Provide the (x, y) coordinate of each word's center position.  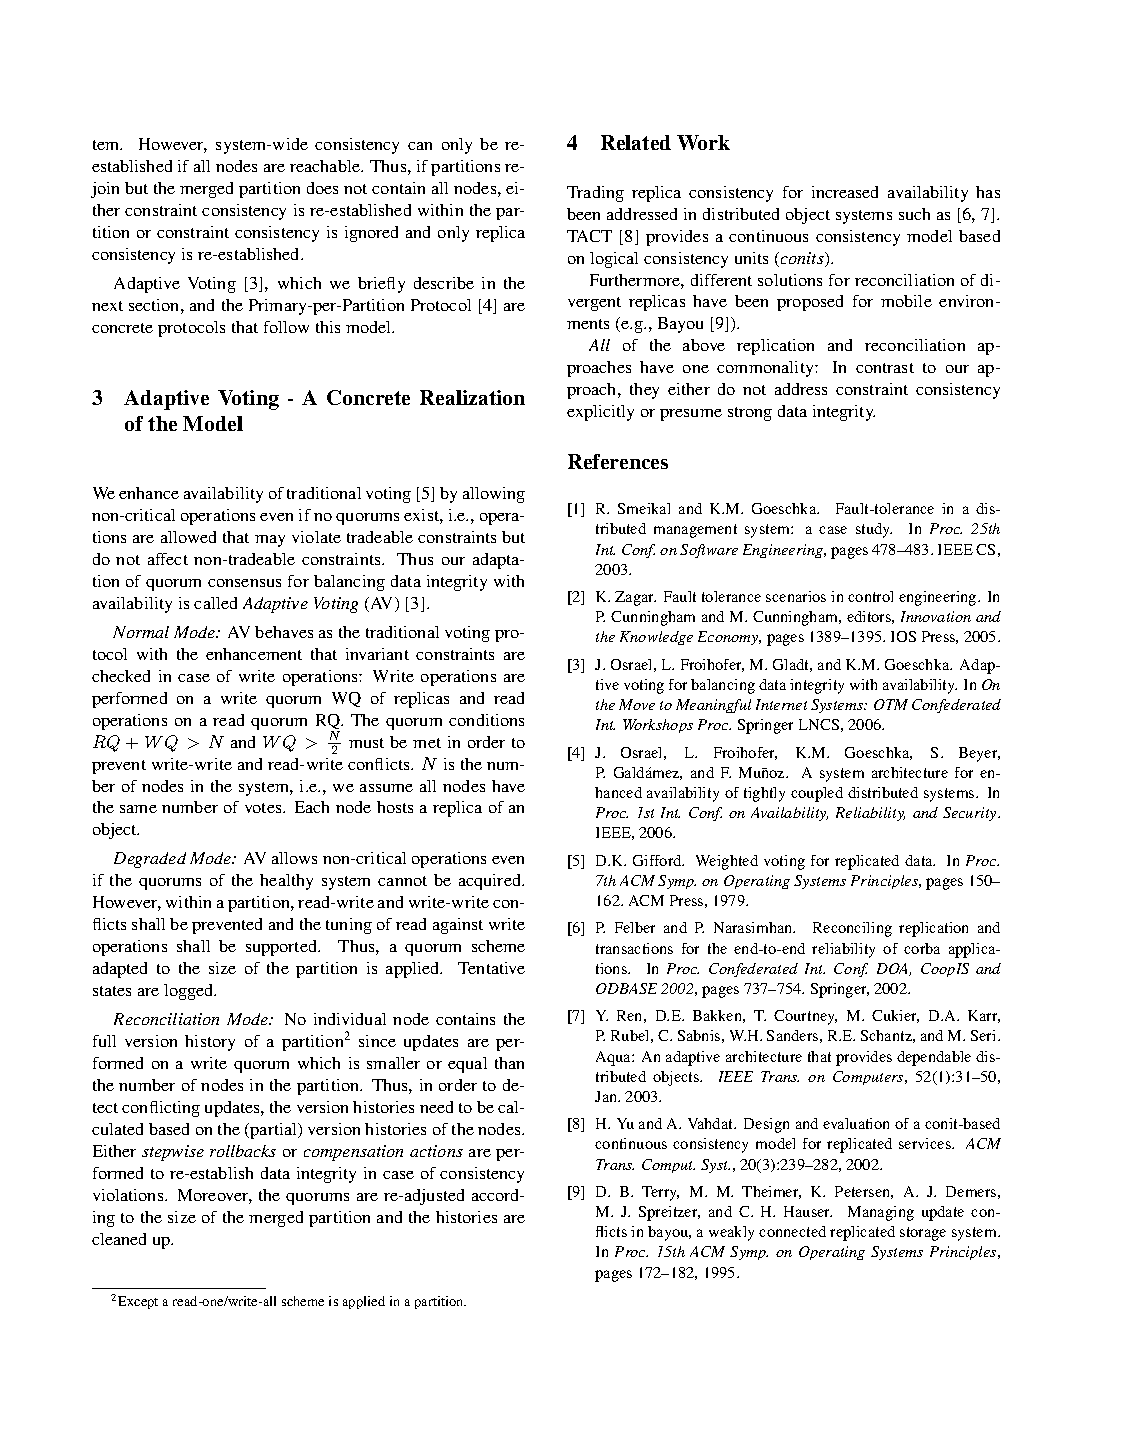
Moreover (215, 1196)
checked (121, 676)
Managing (881, 1213)
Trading (595, 194)
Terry (660, 1193)
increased (845, 192)
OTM (891, 704)
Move (637, 704)
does (322, 188)
